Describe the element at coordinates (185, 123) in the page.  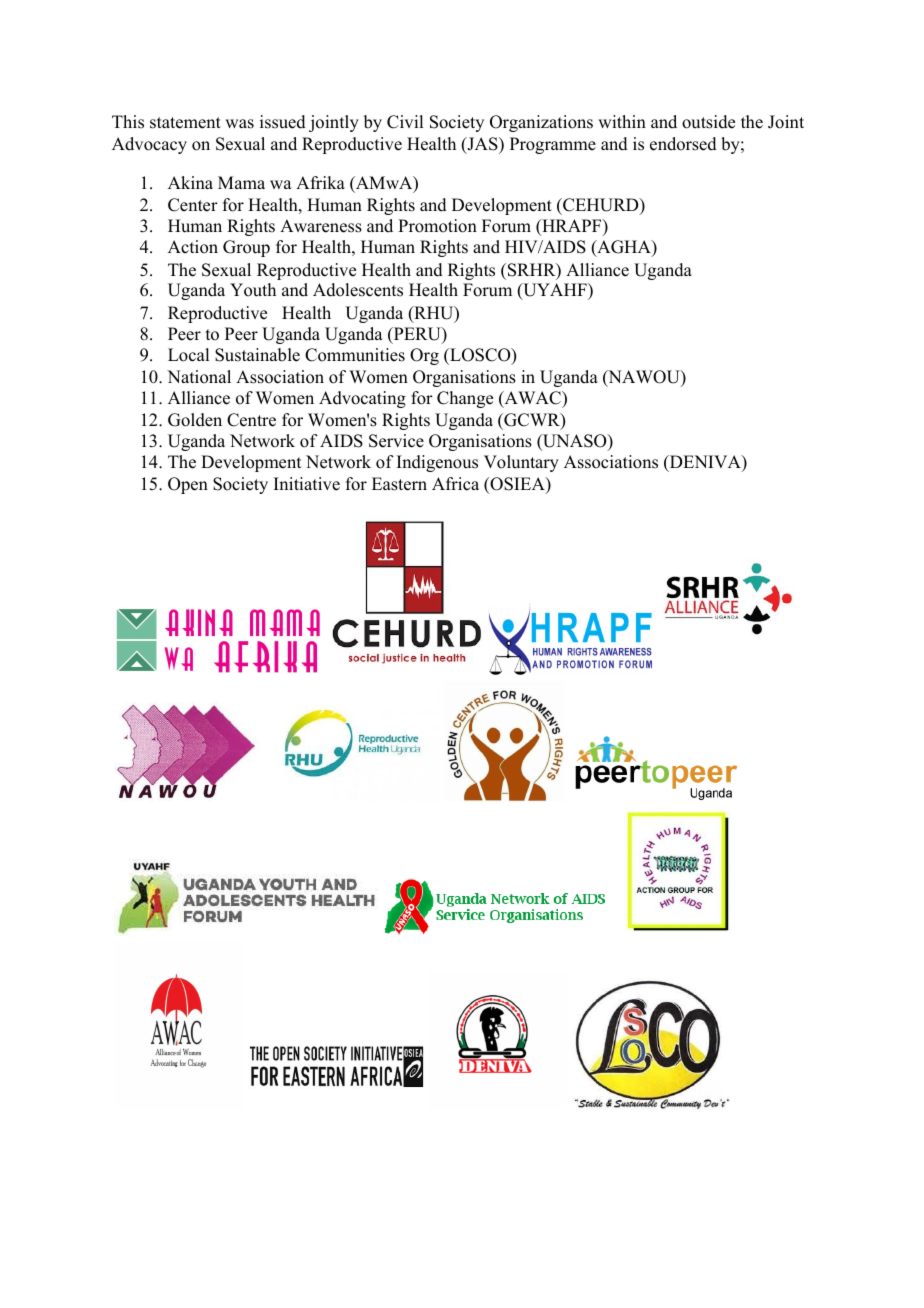
I see `statement` at that location.
